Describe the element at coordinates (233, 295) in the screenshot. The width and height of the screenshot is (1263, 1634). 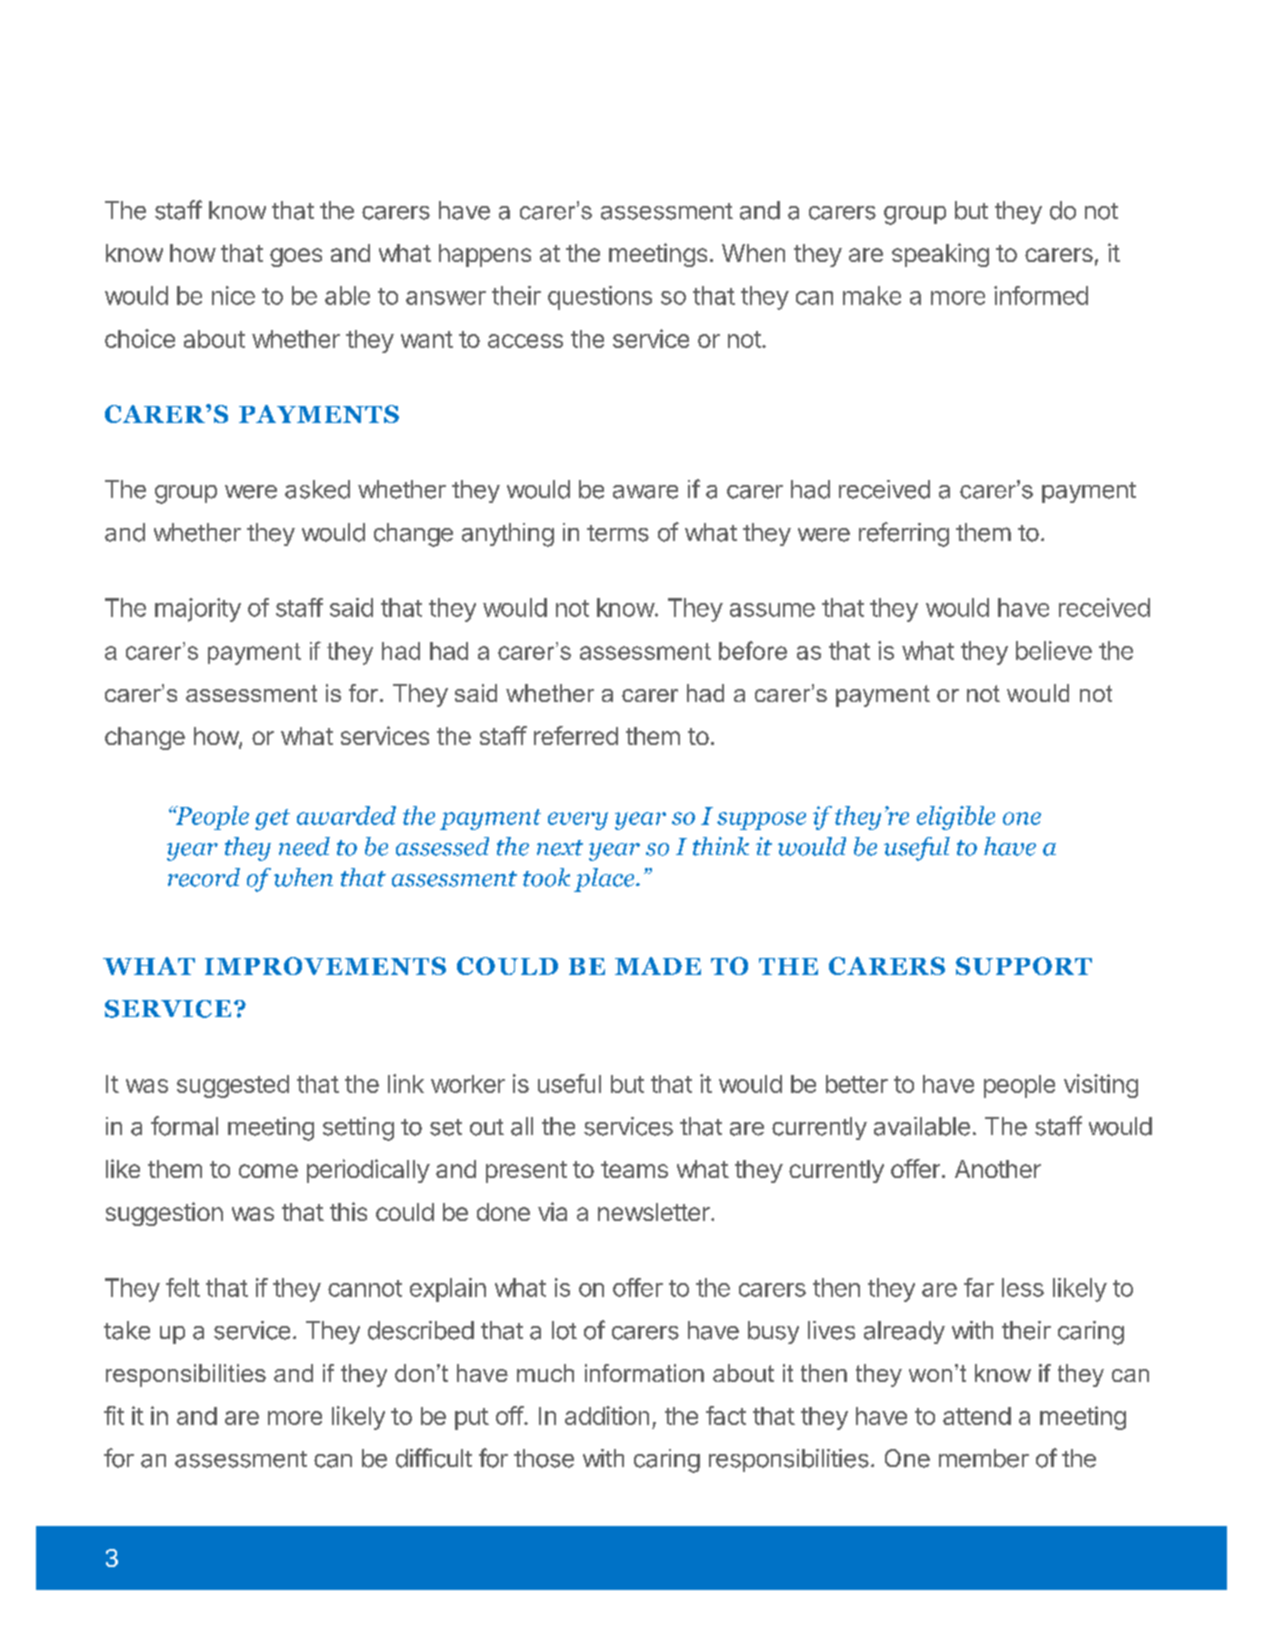
I see `nice` at that location.
